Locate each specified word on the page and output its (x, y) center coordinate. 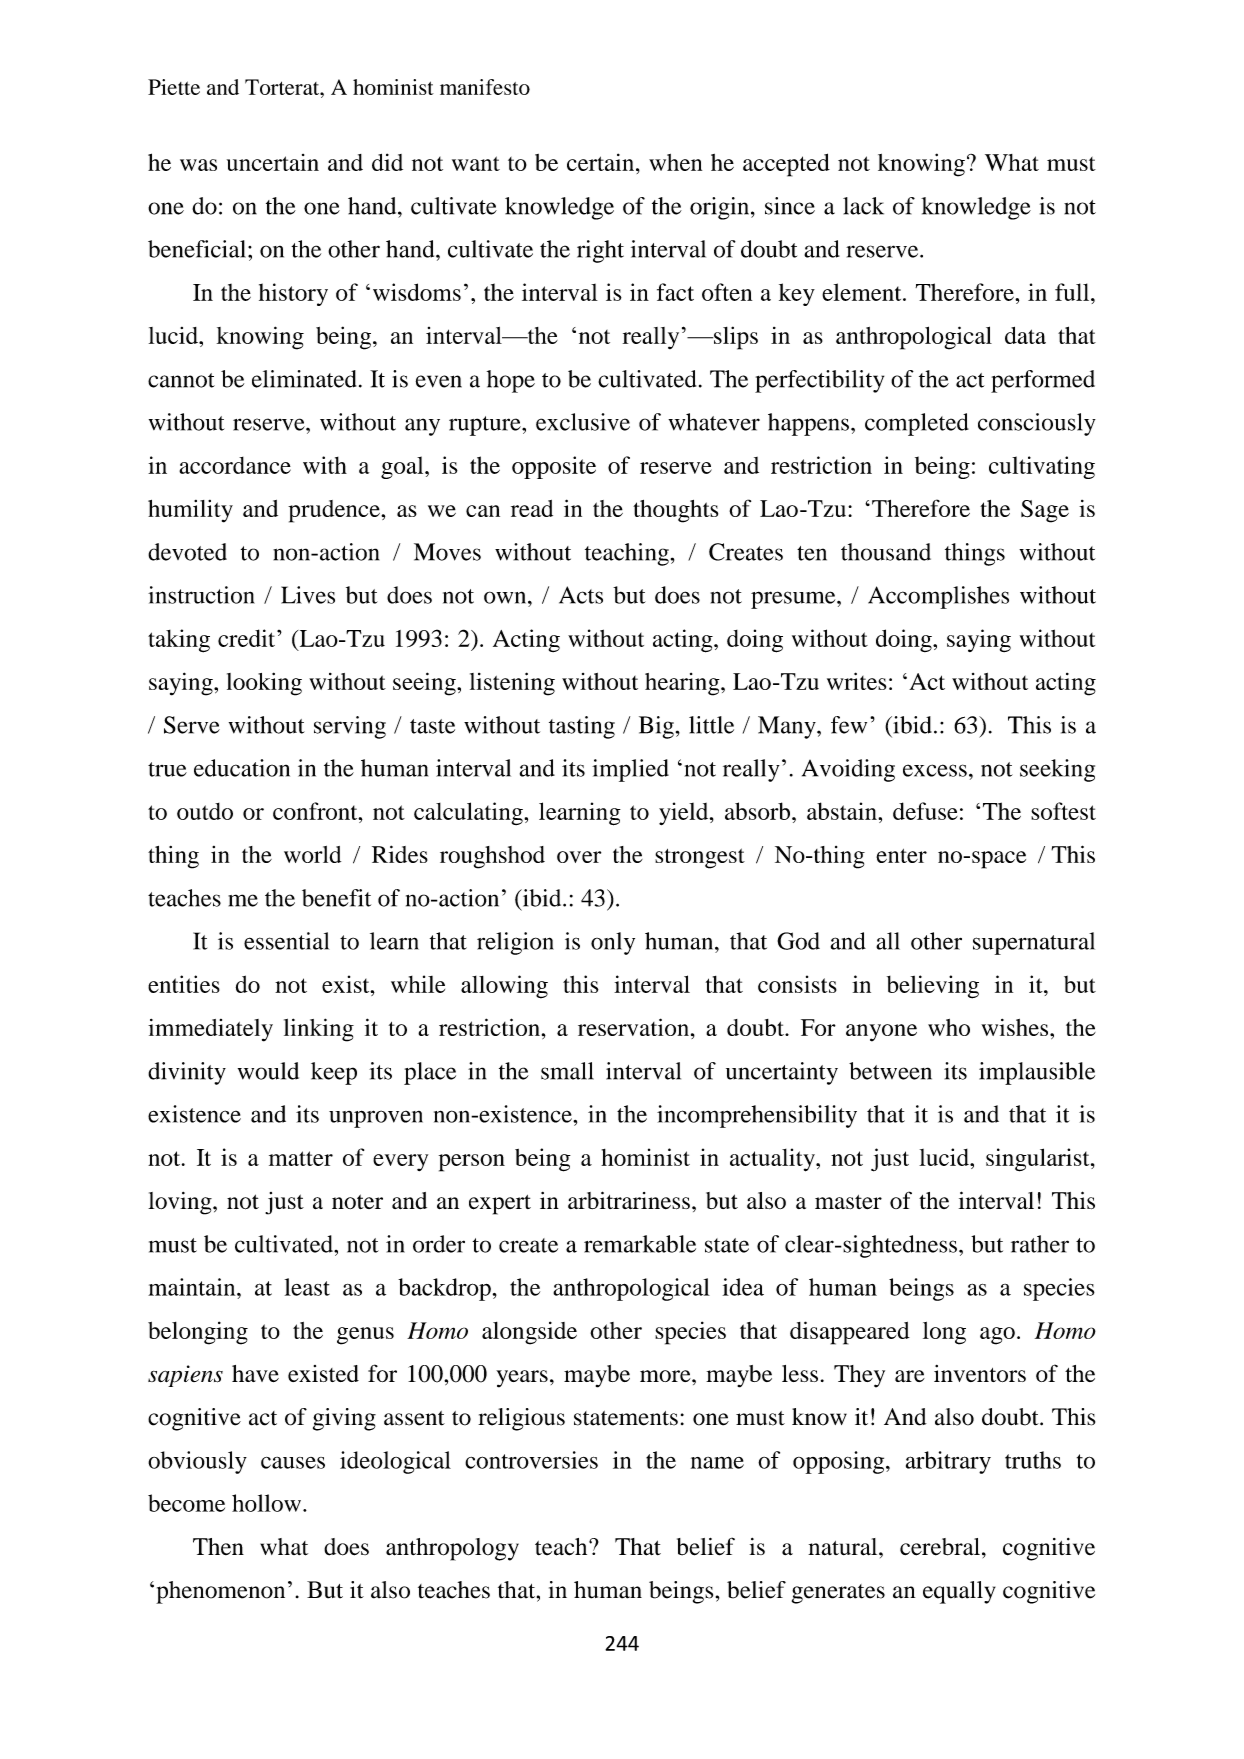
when (675, 162)
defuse (925, 811)
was (198, 165)
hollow (266, 1503)
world (312, 854)
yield (685, 813)
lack (863, 206)
